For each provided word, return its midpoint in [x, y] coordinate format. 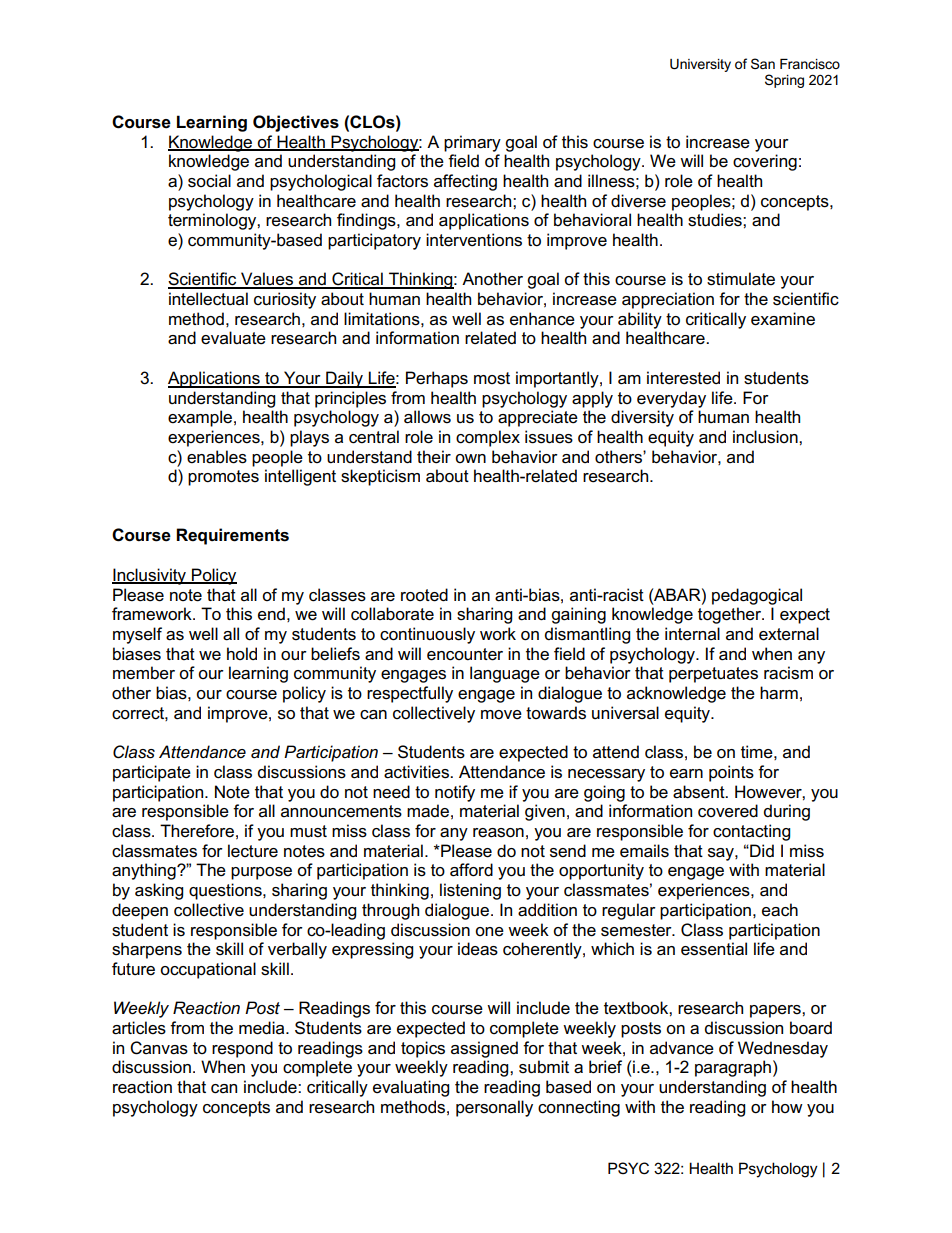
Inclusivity [150, 576]
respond [242, 1049]
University [700, 65]
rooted [424, 595]
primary [472, 143]
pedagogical [757, 596]
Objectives [296, 123]
